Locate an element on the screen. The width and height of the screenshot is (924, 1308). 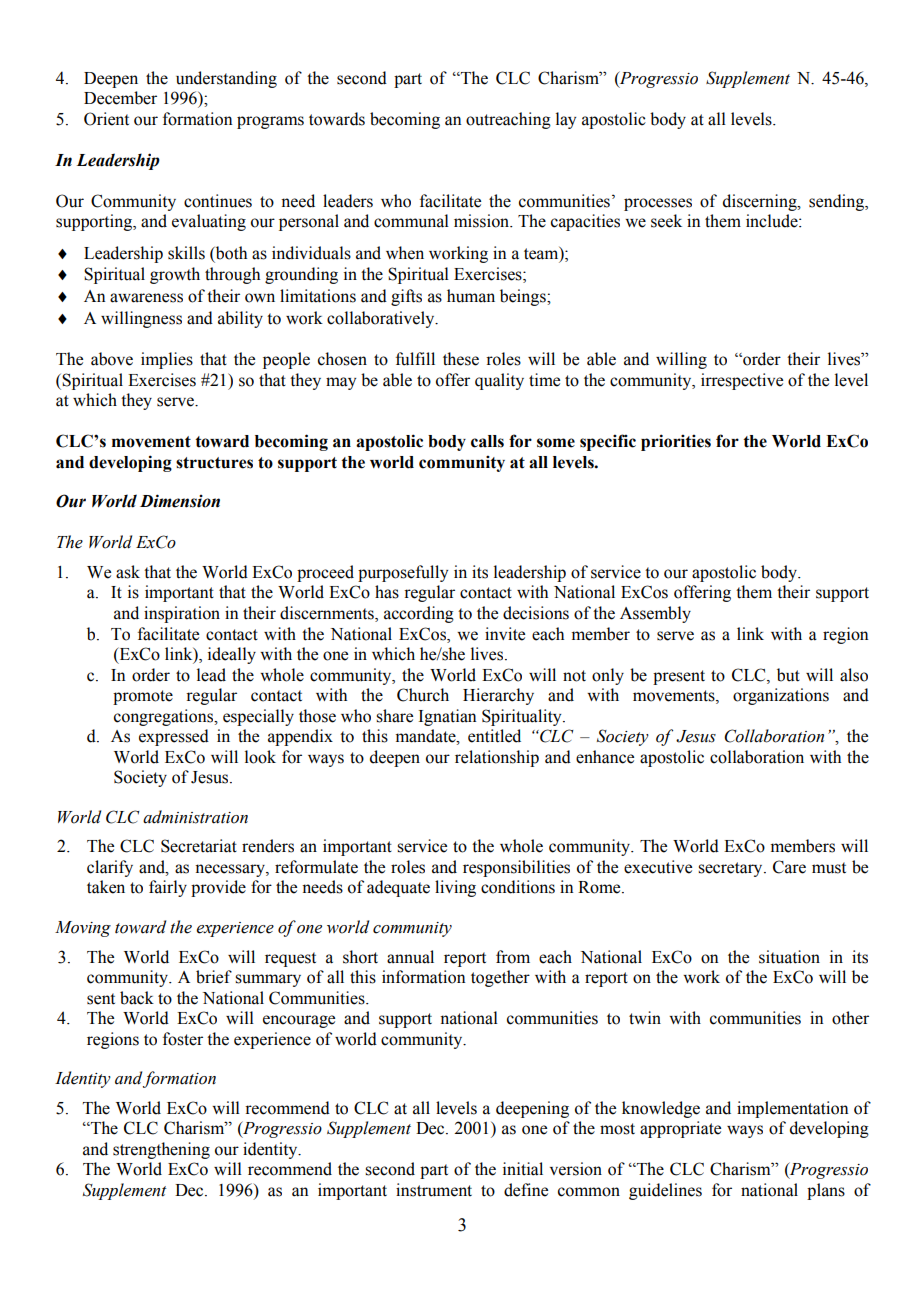
relationship is located at coordinates (497, 758).
